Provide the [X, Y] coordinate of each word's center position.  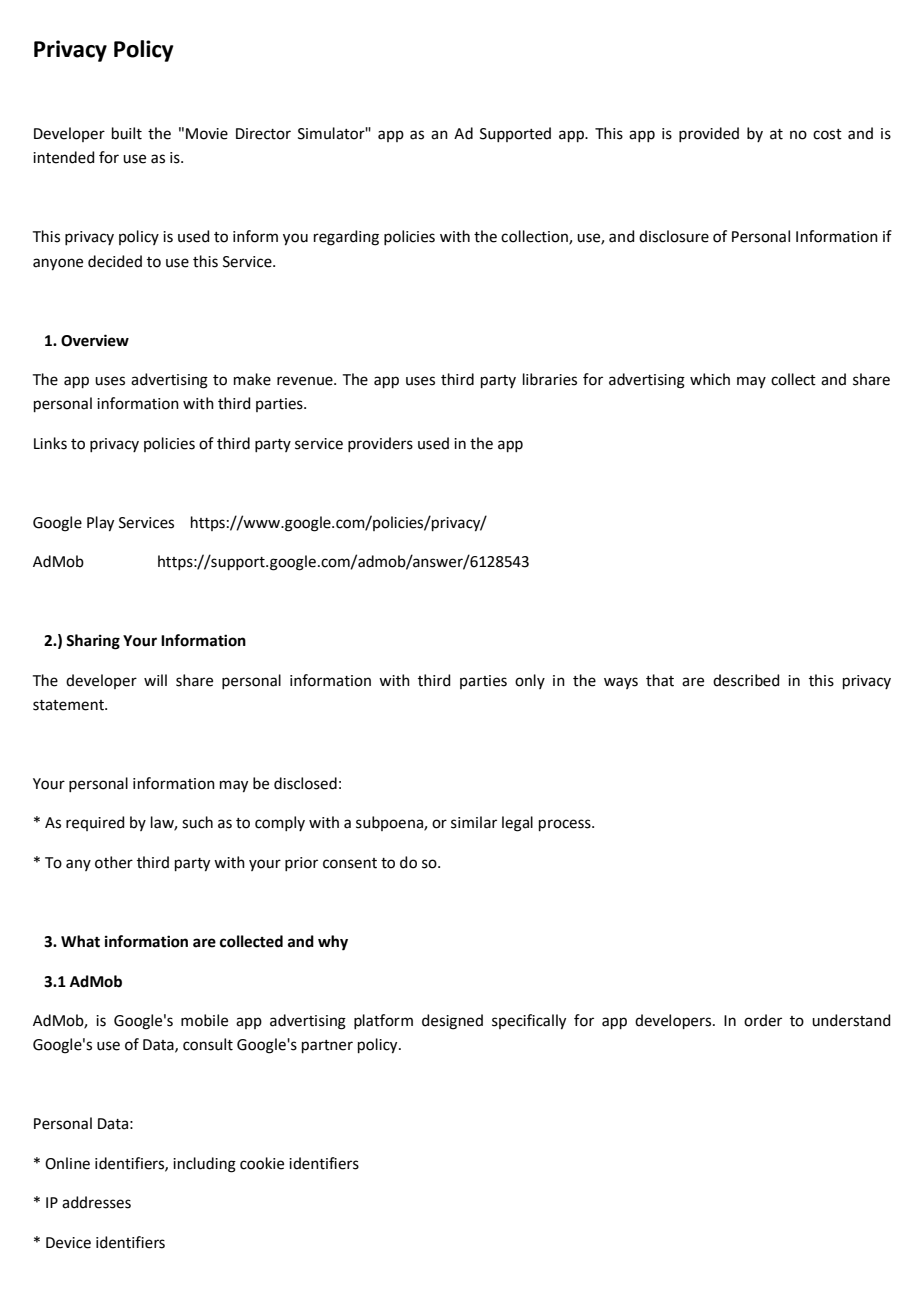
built [127, 133]
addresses [96, 1202]
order [763, 1020]
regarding [346, 238]
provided [709, 134]
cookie [262, 1163]
